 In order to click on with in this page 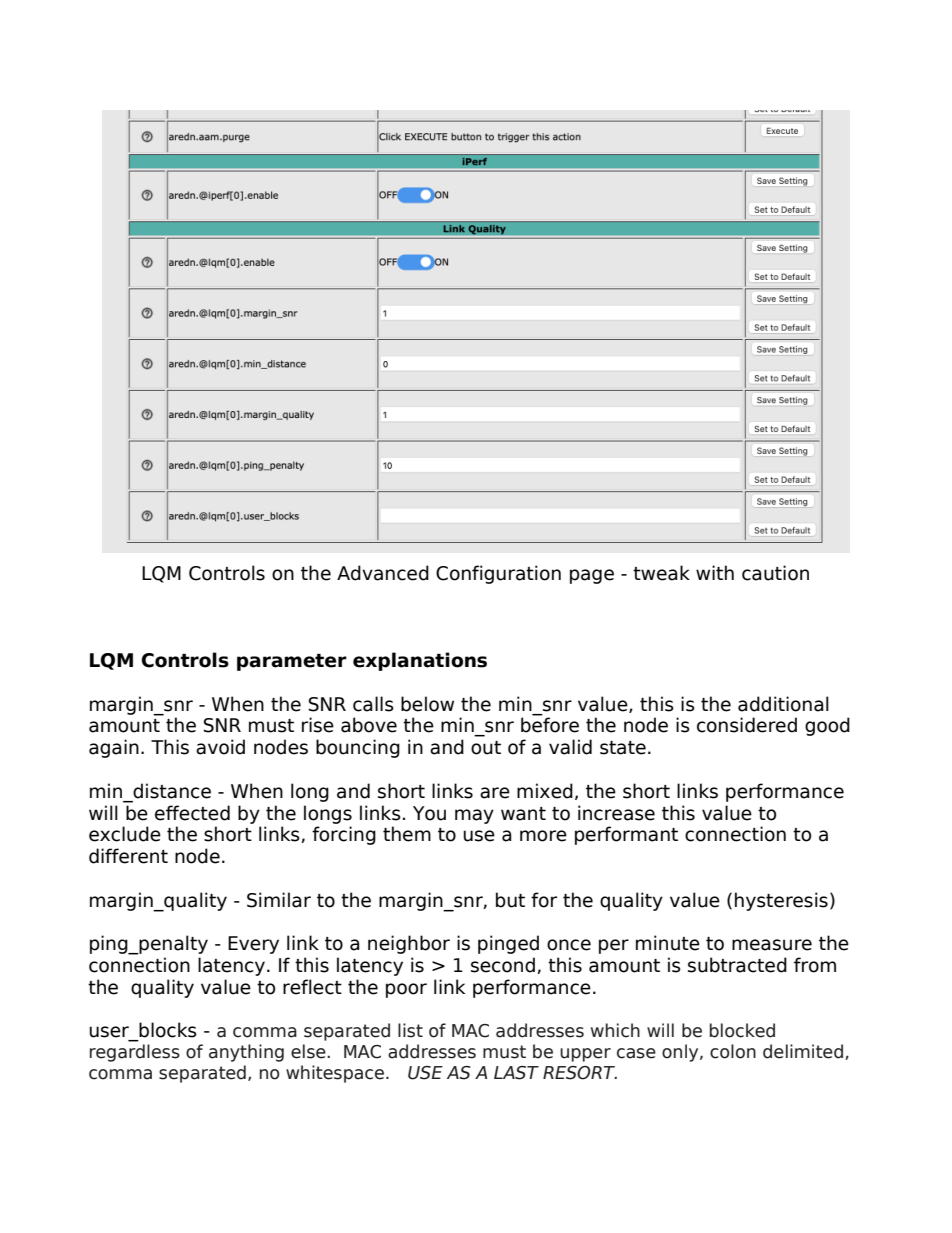, I will do `click(715, 572)`.
